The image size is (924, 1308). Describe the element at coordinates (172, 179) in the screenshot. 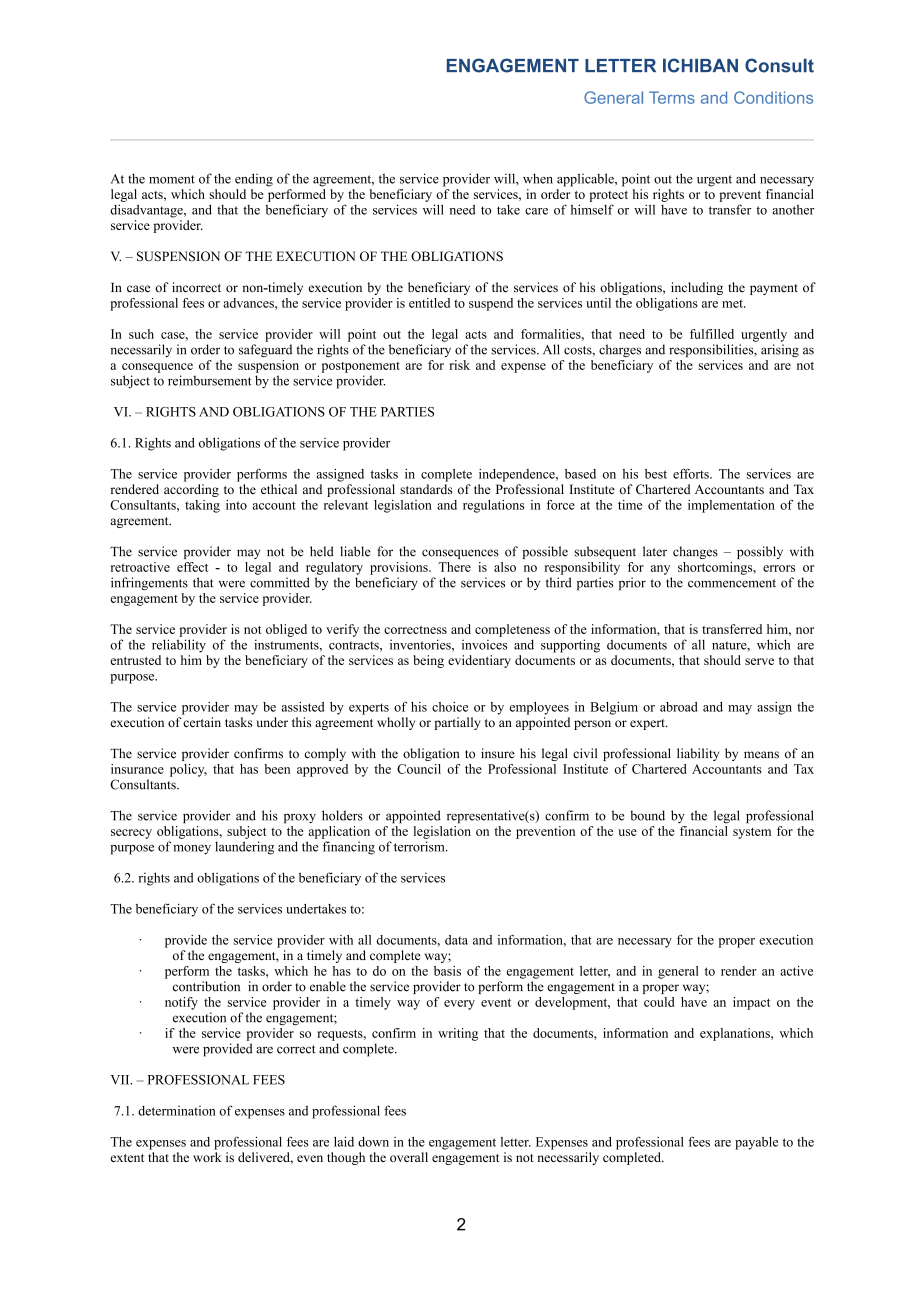

I see `moment` at that location.
